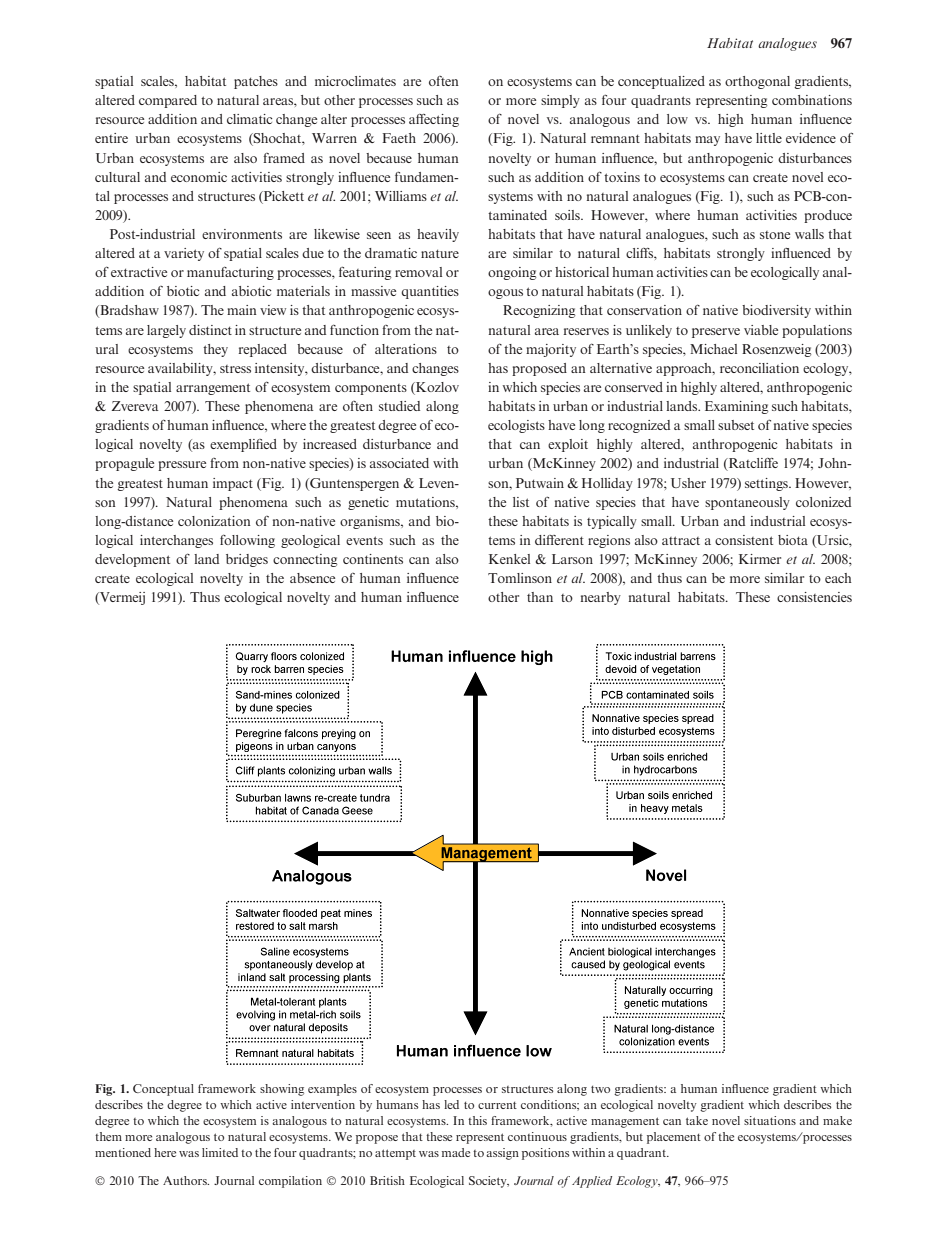 The image size is (952, 1251). What do you see at coordinates (451, 1104) in the screenshot?
I see `led` at bounding box center [451, 1104].
